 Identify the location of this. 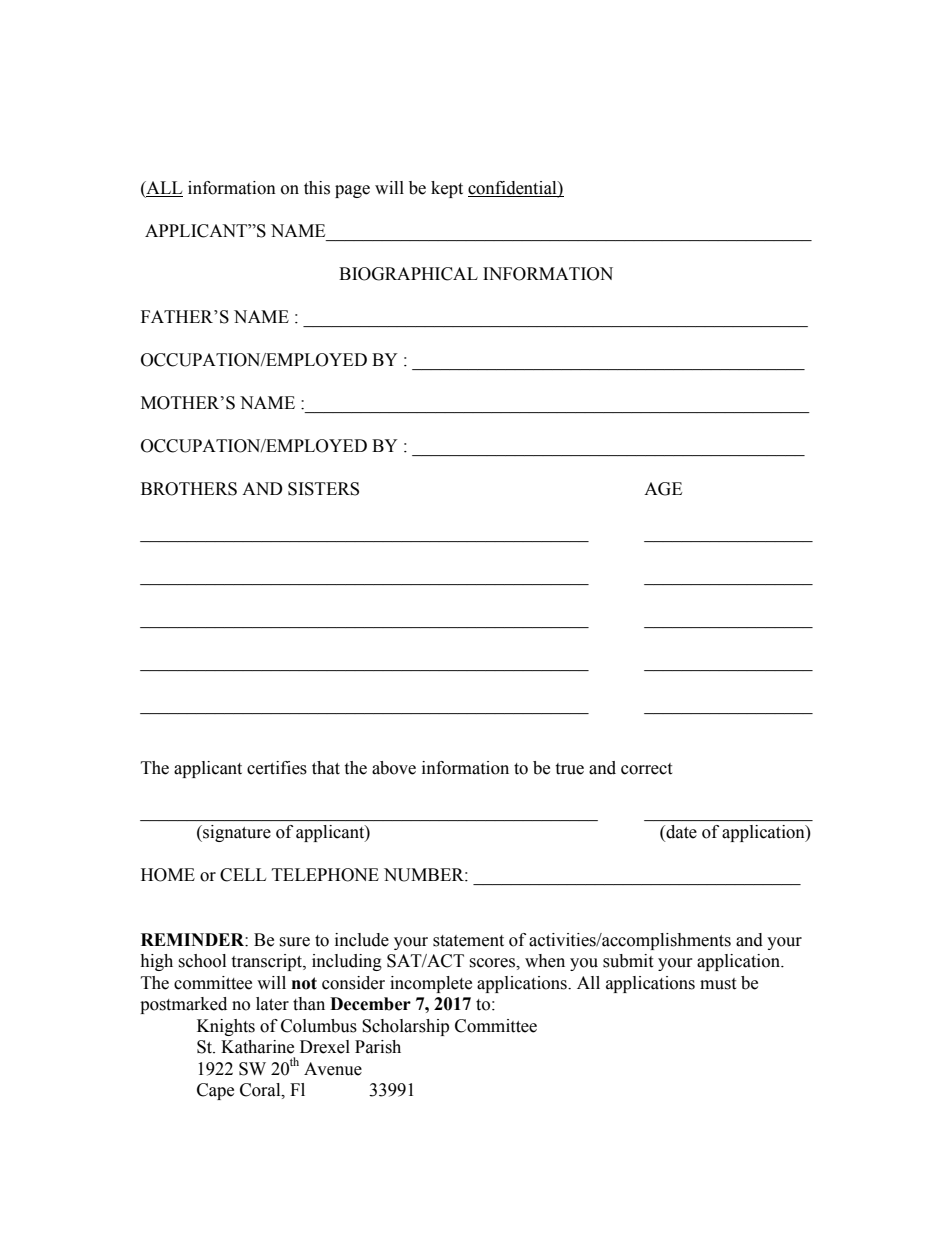
(317, 188).
